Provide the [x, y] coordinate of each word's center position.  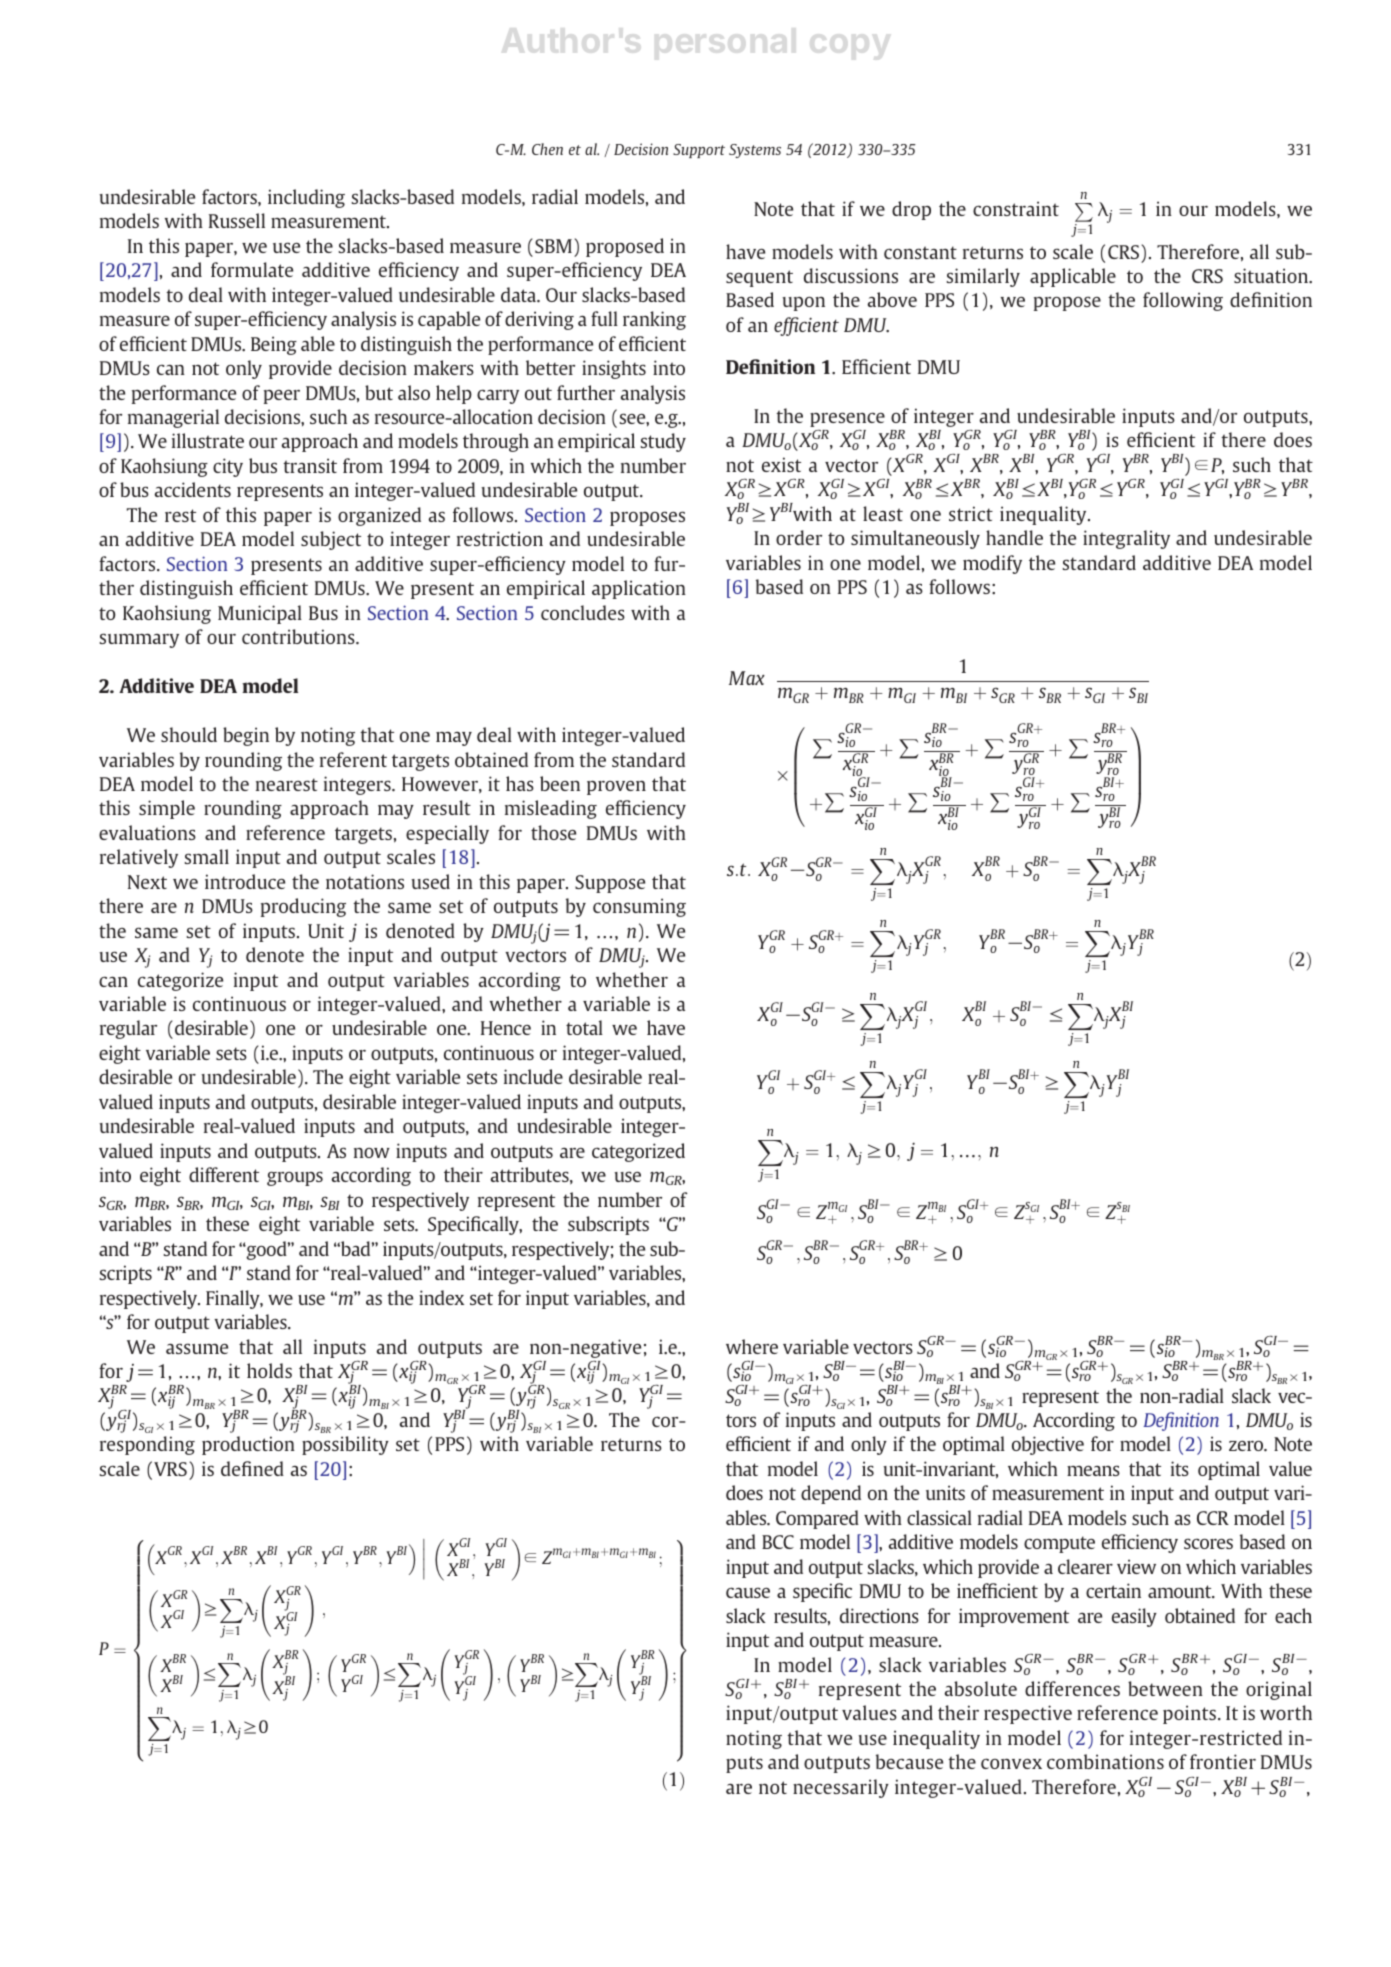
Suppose [610, 884]
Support [699, 151]
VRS [170, 1469]
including [306, 198]
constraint [1016, 208]
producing [303, 907]
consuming [639, 907]
